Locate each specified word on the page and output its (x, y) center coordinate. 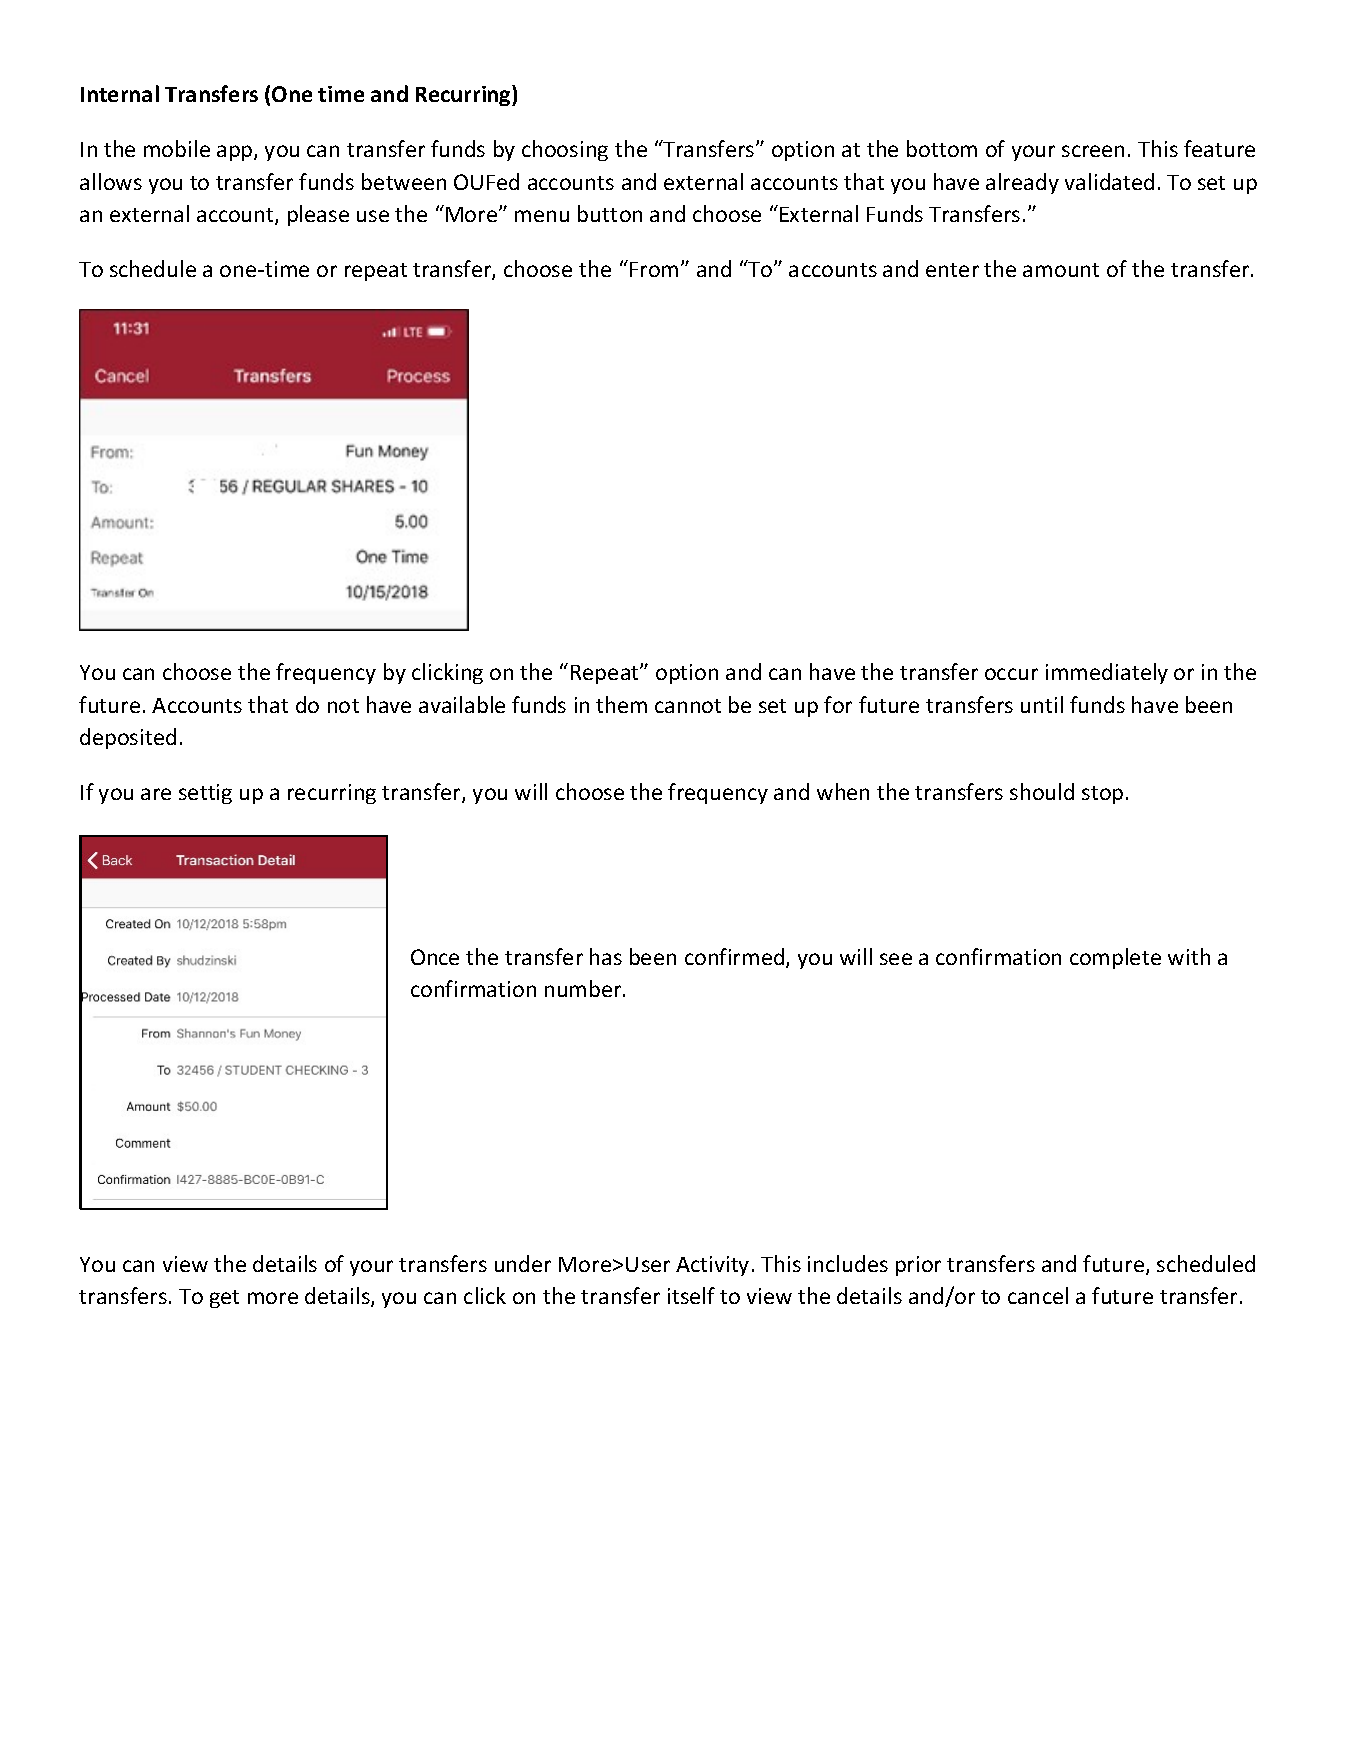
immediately (1107, 673)
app (236, 153)
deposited (128, 738)
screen (1093, 151)
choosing (565, 150)
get (224, 1299)
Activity (712, 1266)
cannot (688, 706)
